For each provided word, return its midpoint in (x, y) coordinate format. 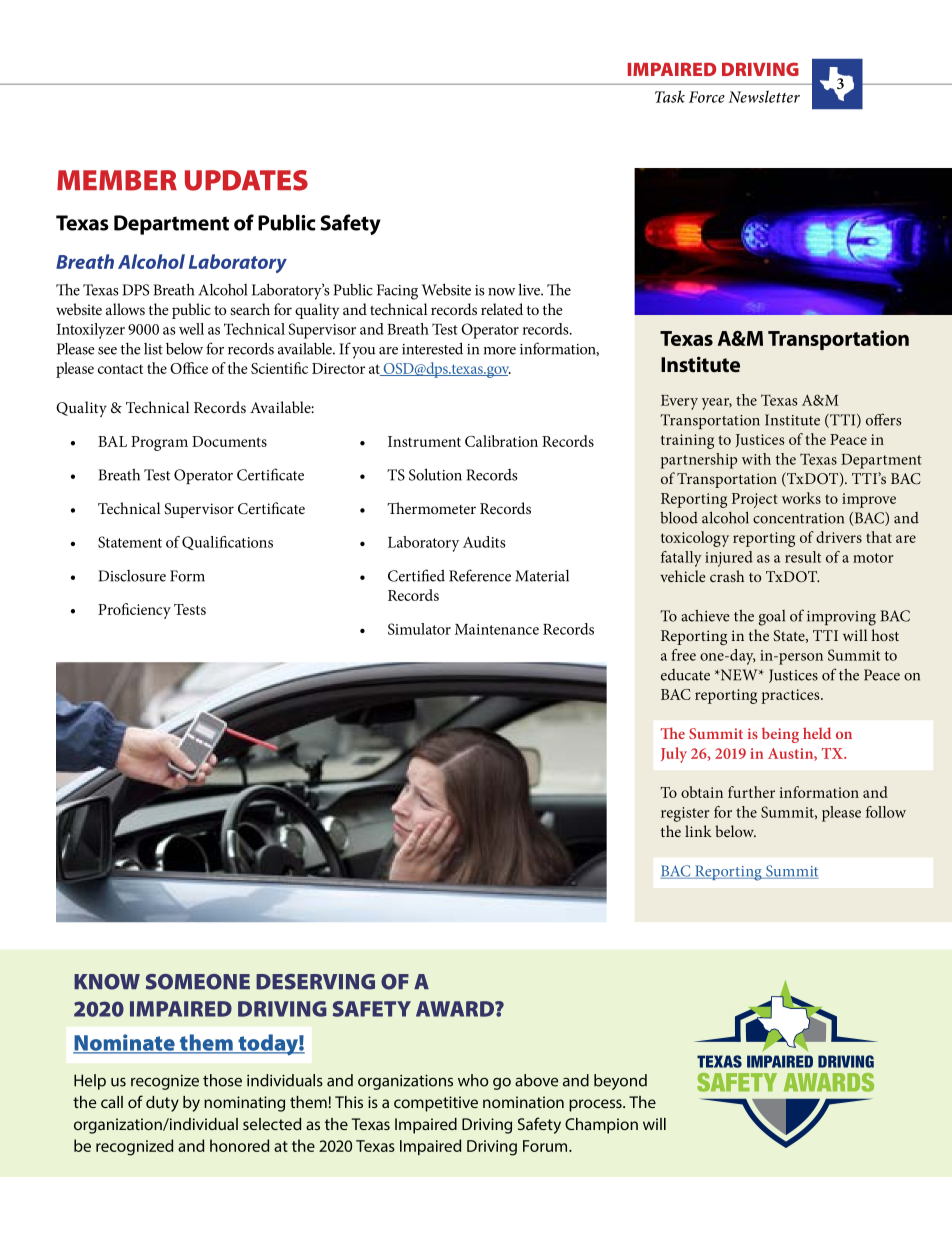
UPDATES (246, 180)
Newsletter (764, 96)
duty (162, 1104)
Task (670, 96)
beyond (620, 1082)
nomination (523, 1102)
